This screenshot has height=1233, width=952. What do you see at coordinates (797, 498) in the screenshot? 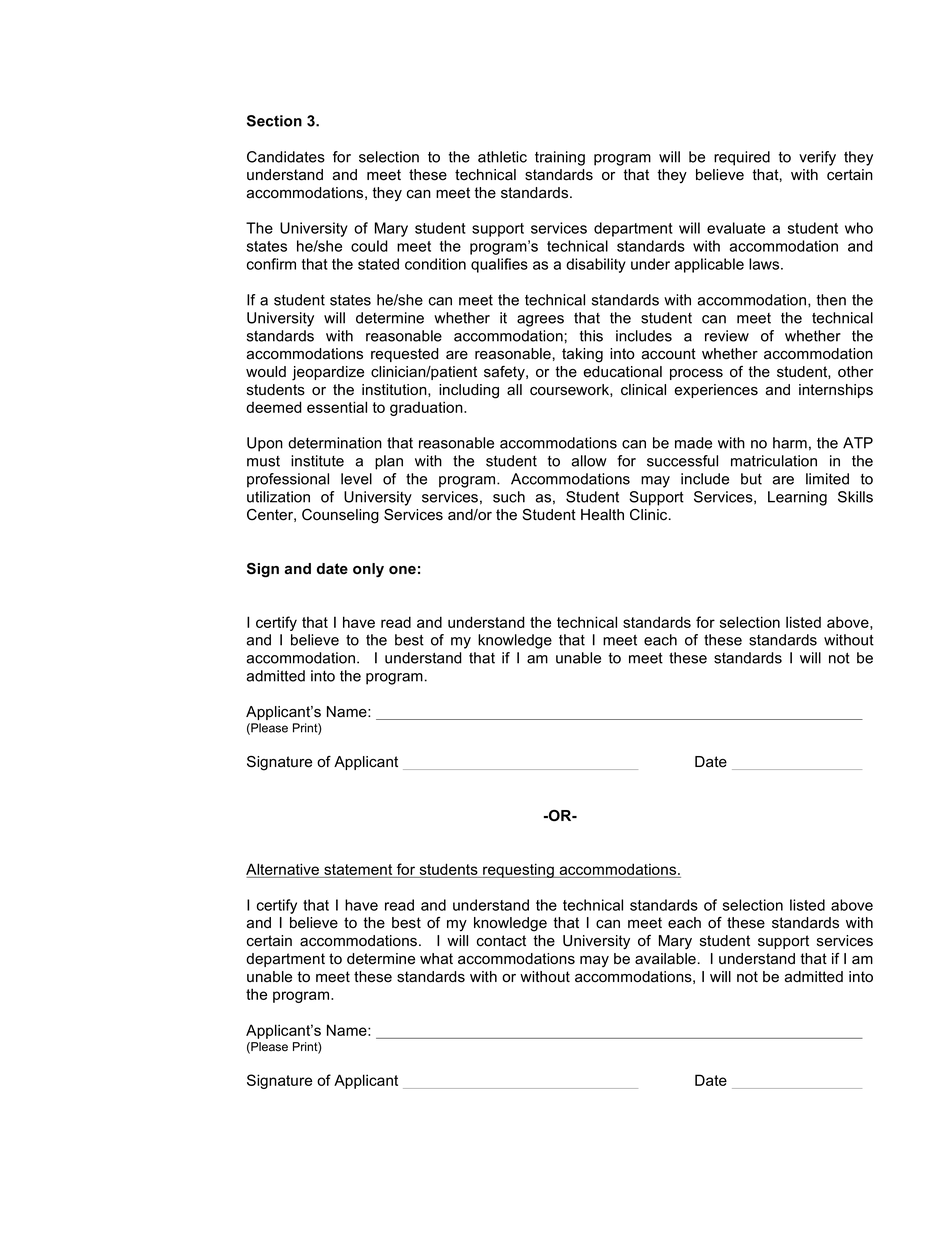
I see `Learning` at bounding box center [797, 498].
